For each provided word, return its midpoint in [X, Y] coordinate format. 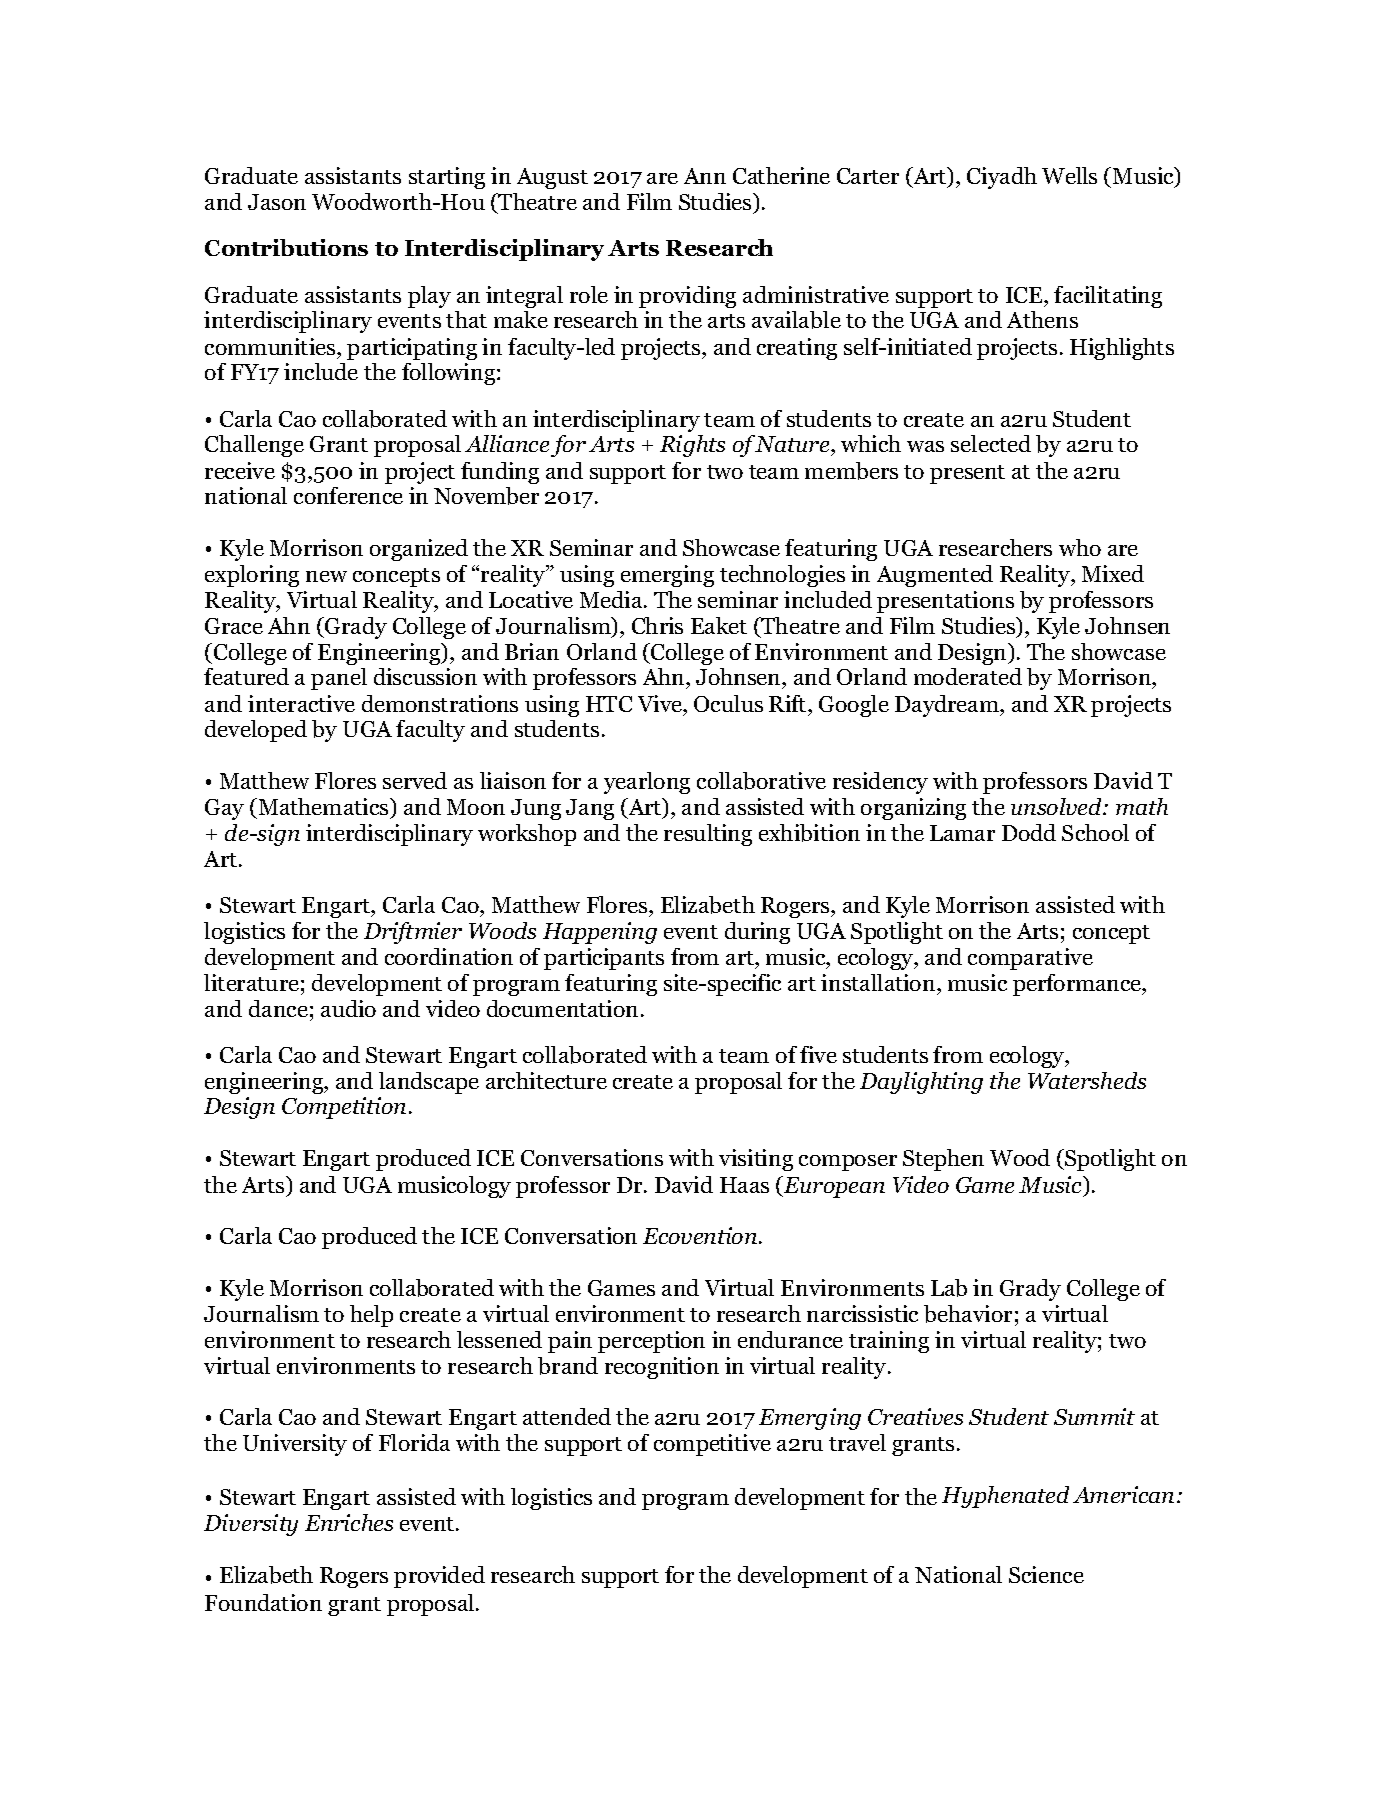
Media [612, 599]
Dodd [1029, 832]
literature [251, 982]
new [326, 576]
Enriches [349, 1522]
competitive [712, 1445]
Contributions [286, 247]
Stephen [943, 1160]
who [1080, 547]
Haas [744, 1185]
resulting [708, 835]
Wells [1069, 175]
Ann [705, 176]
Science [1046, 1574]
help [371, 1316]
